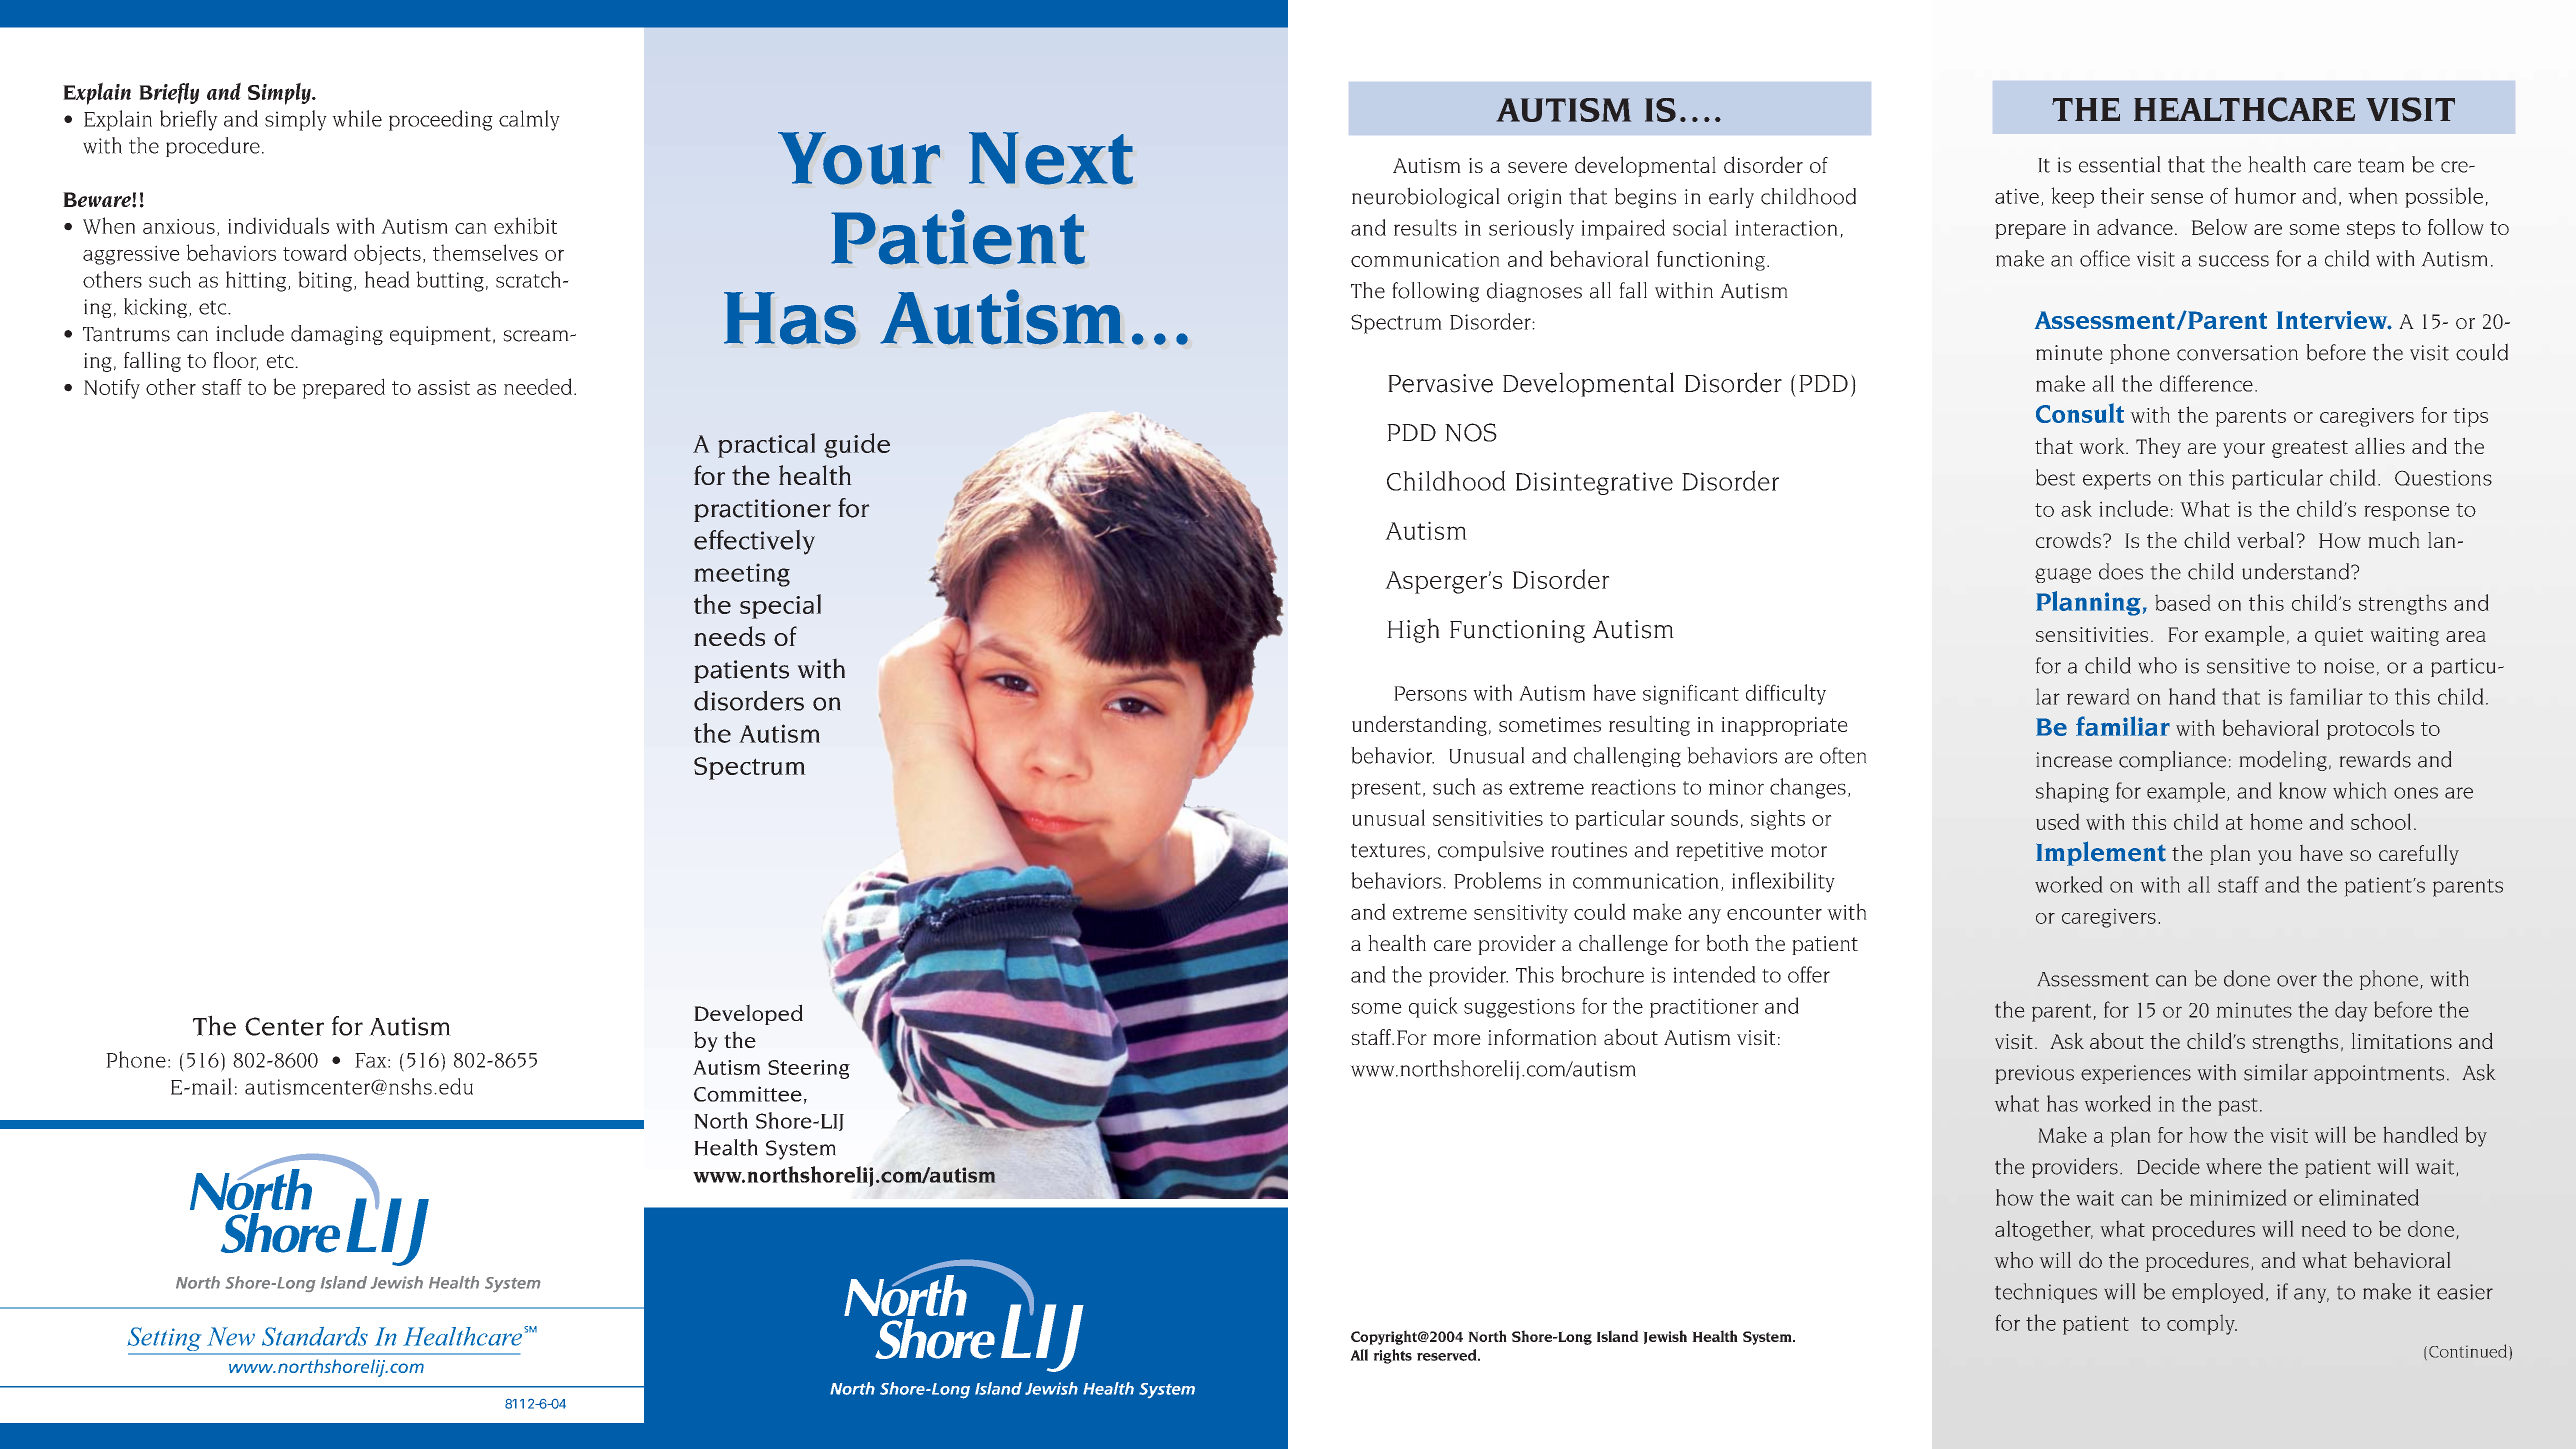 The image size is (2576, 1449). Describe the element at coordinates (1392, 1356) in the document. I see `rights` at that location.
